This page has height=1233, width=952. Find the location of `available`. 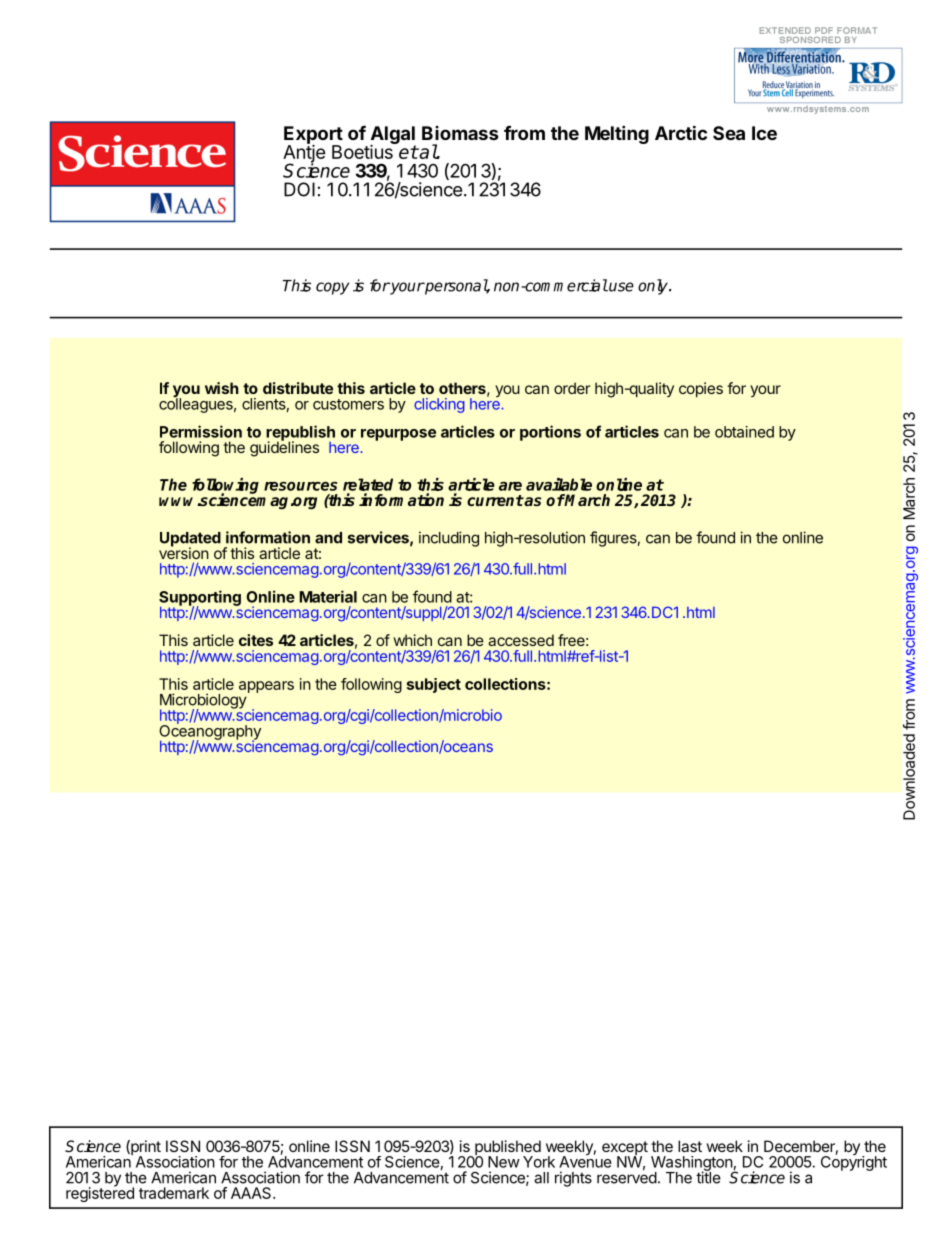

available is located at coordinates (559, 484).
